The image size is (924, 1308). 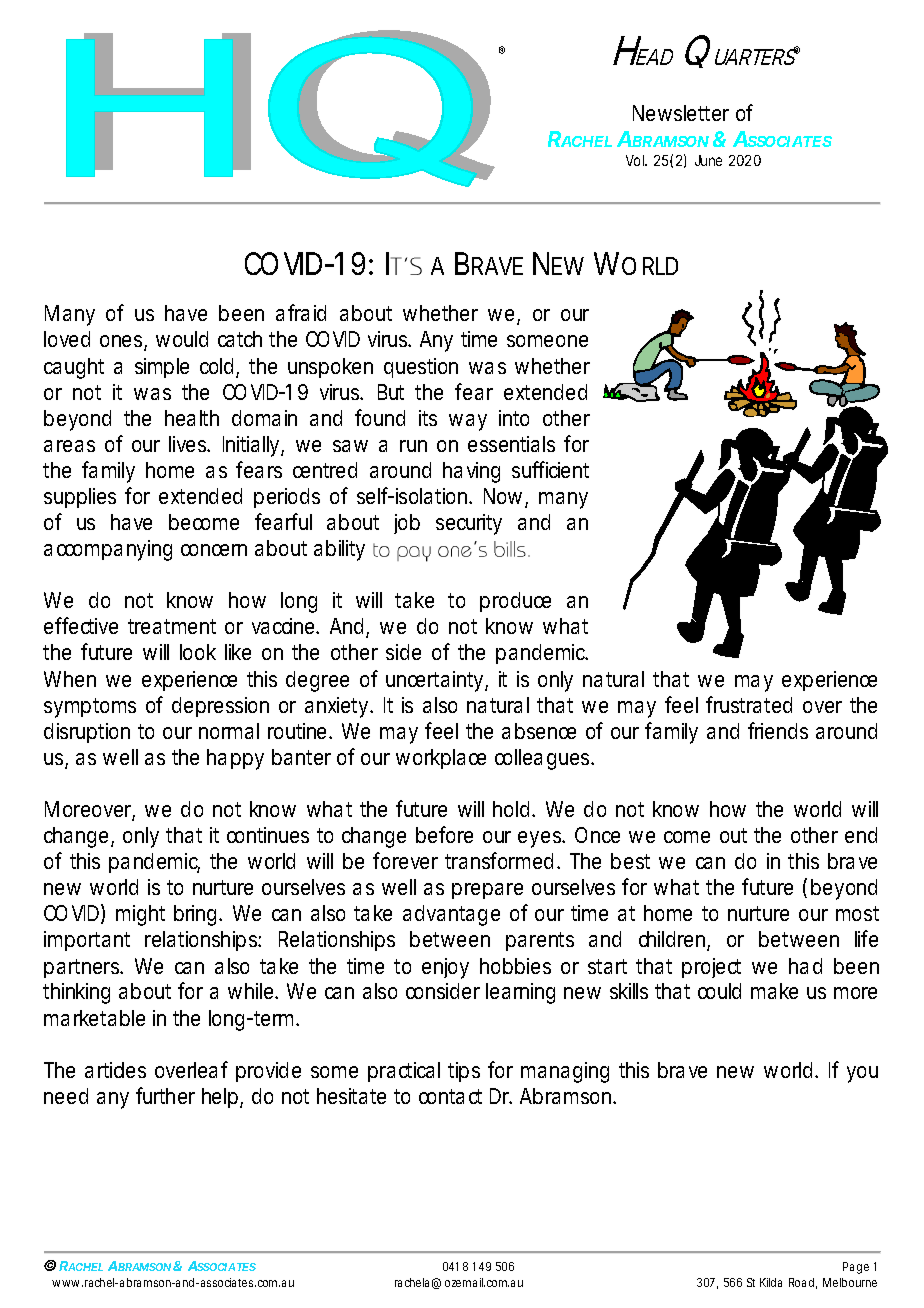 What do you see at coordinates (539, 731) in the screenshot?
I see `absence` at bounding box center [539, 731].
